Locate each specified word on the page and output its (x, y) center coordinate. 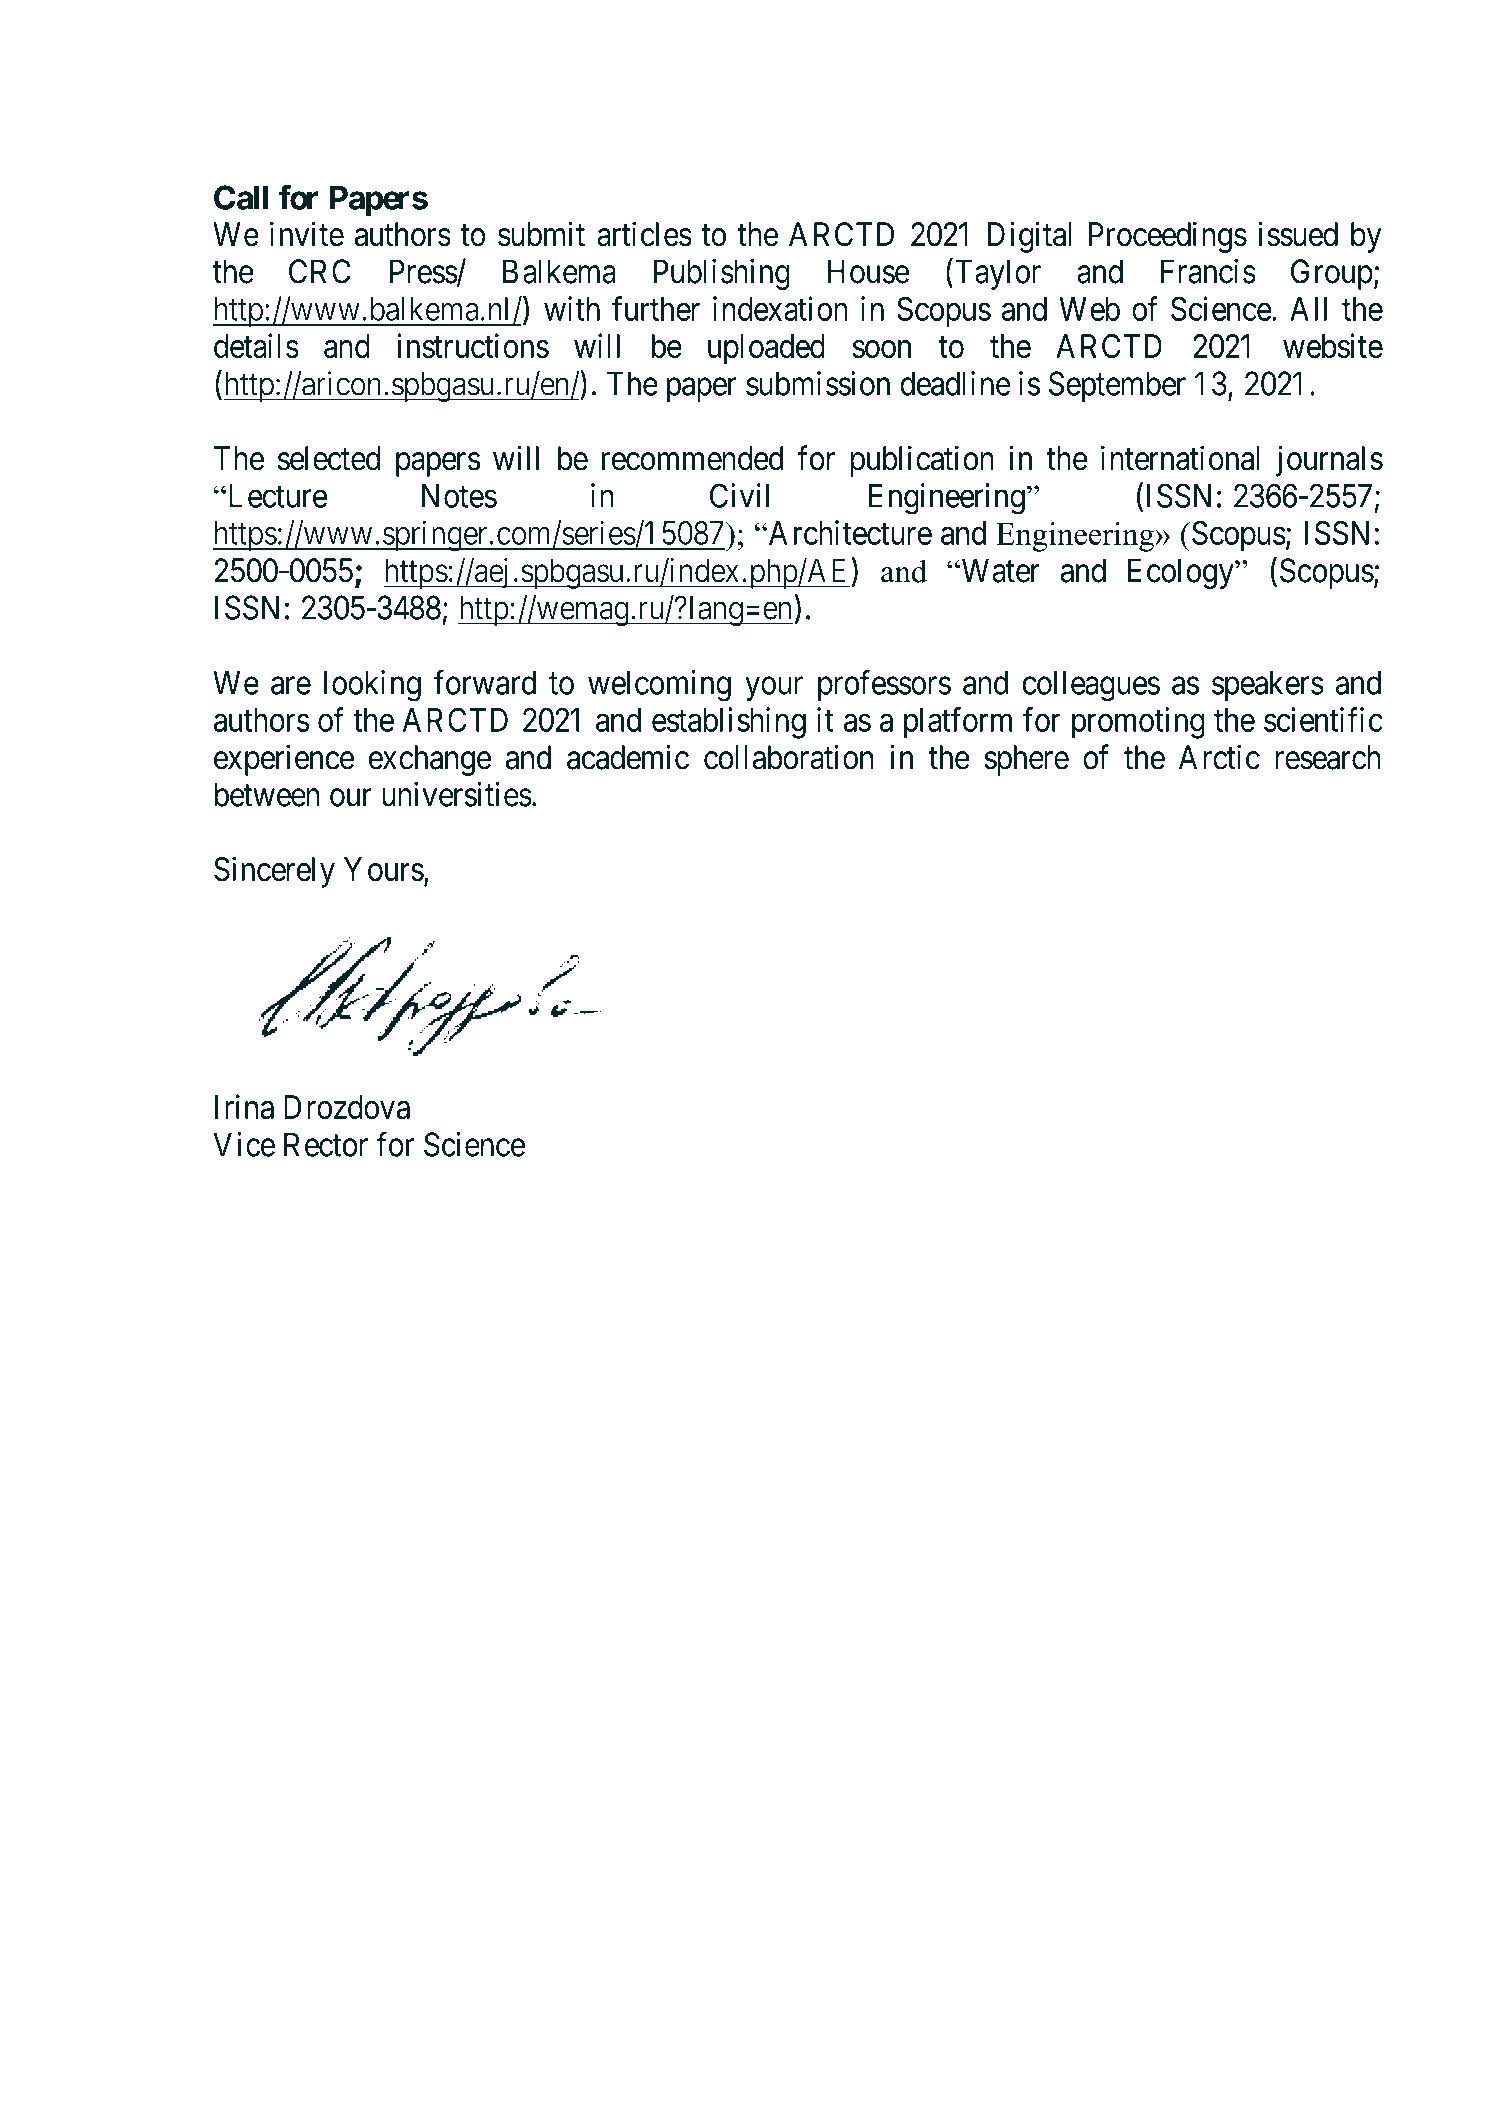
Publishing (722, 274)
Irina (244, 1106)
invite (307, 234)
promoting (1138, 723)
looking (372, 686)
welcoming (659, 686)
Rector (326, 1144)
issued (1298, 234)
